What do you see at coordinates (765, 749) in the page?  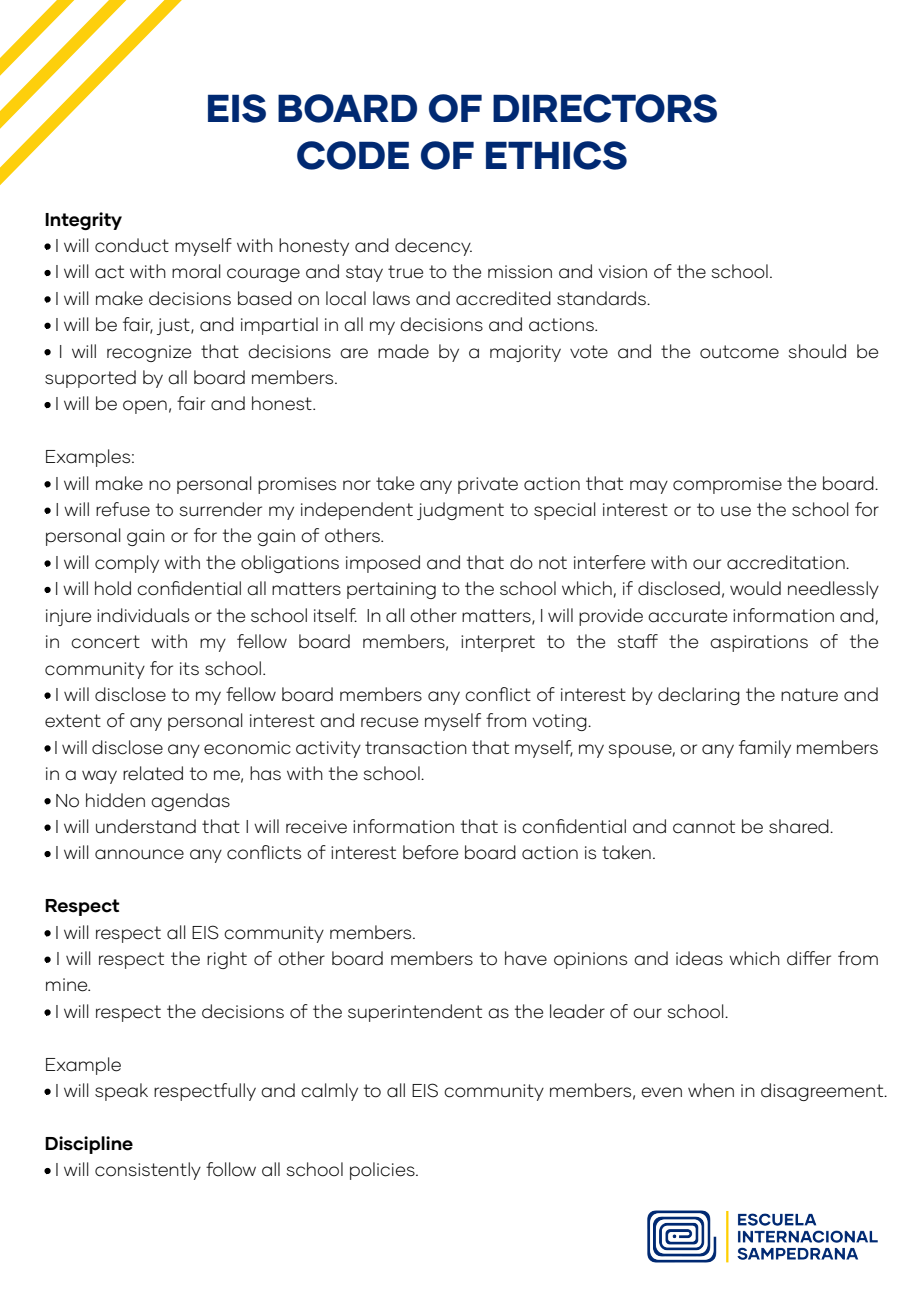 I see `family` at bounding box center [765, 749].
